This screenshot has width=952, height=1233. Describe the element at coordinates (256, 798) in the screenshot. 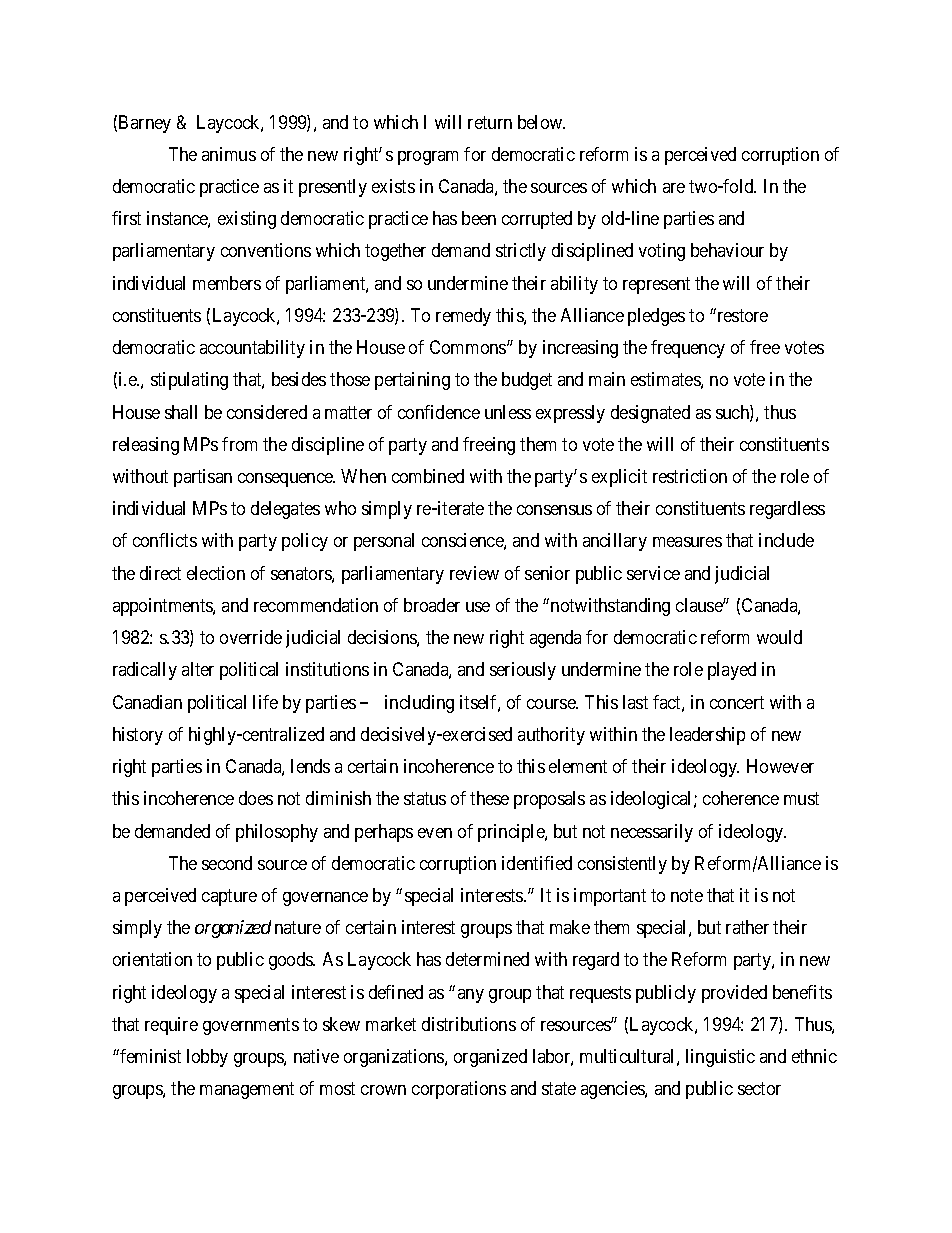

I see `does` at that location.
